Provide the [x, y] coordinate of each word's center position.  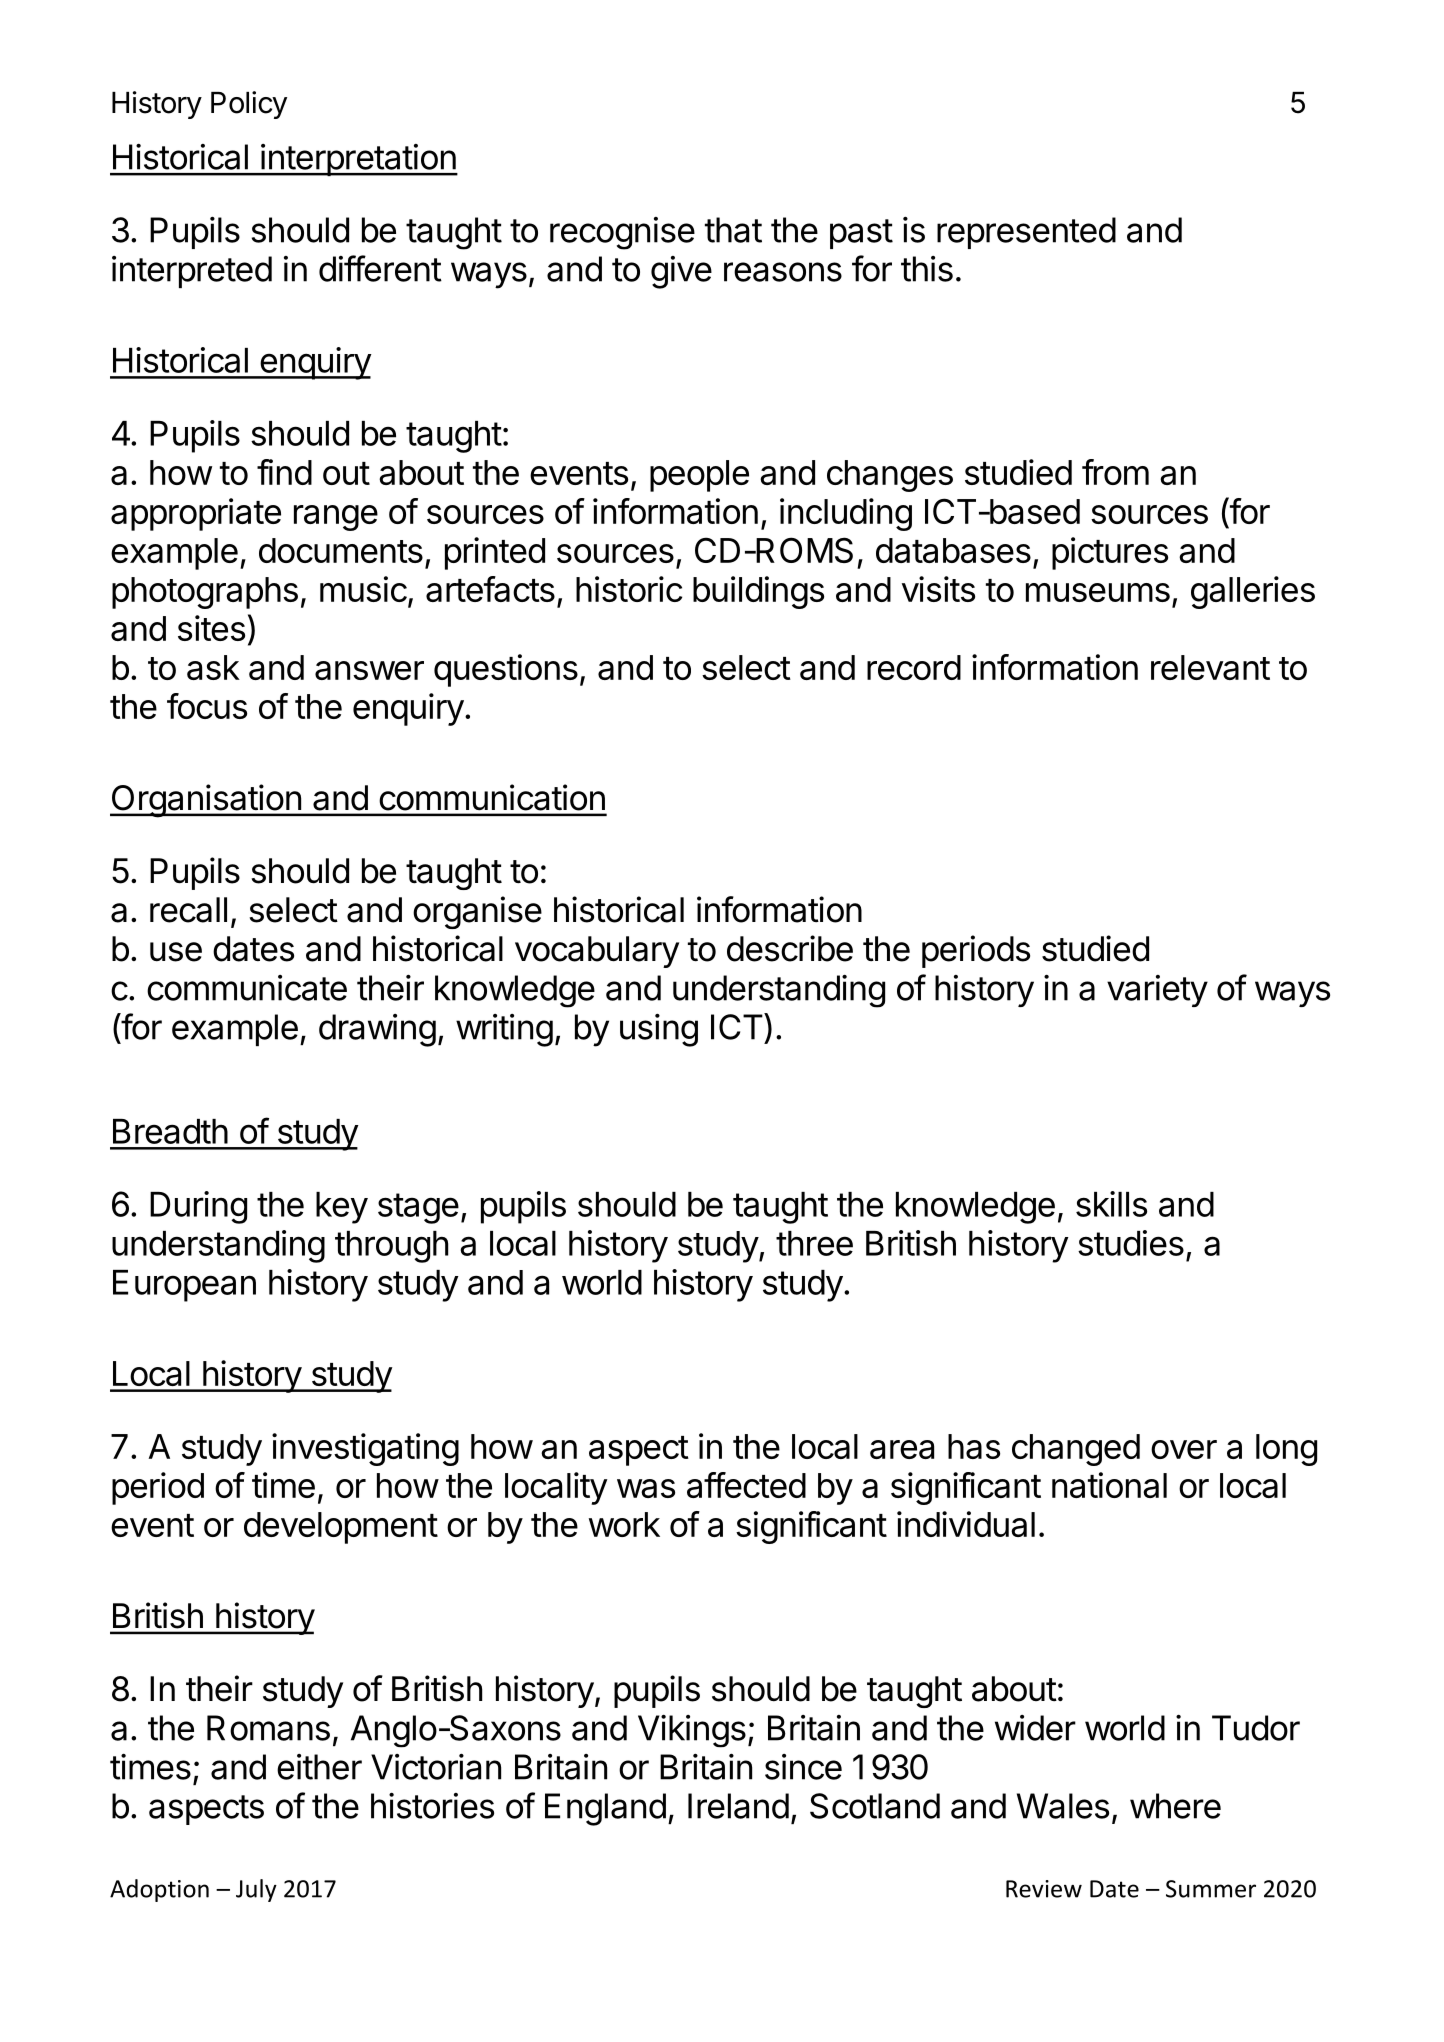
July [256, 1890]
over [1184, 1449]
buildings [758, 592]
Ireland [738, 1806]
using [659, 1030]
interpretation [358, 160]
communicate [247, 988]
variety [1157, 991]
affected [746, 1485]
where [1175, 1806]
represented [1026, 233]
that [733, 230]
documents [341, 550]
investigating [365, 1449]
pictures [1110, 553]
